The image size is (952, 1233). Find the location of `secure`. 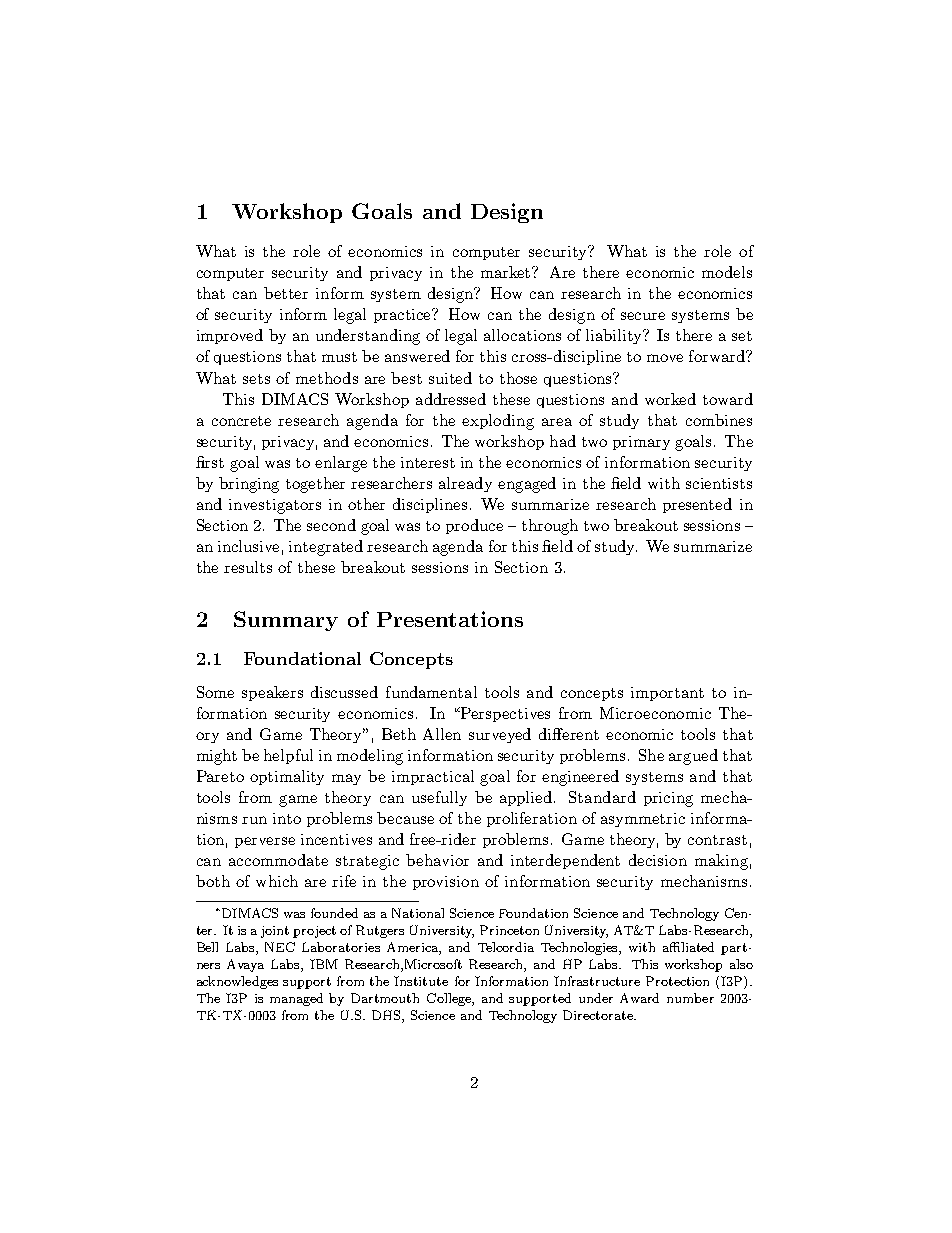

secure is located at coordinates (643, 316).
